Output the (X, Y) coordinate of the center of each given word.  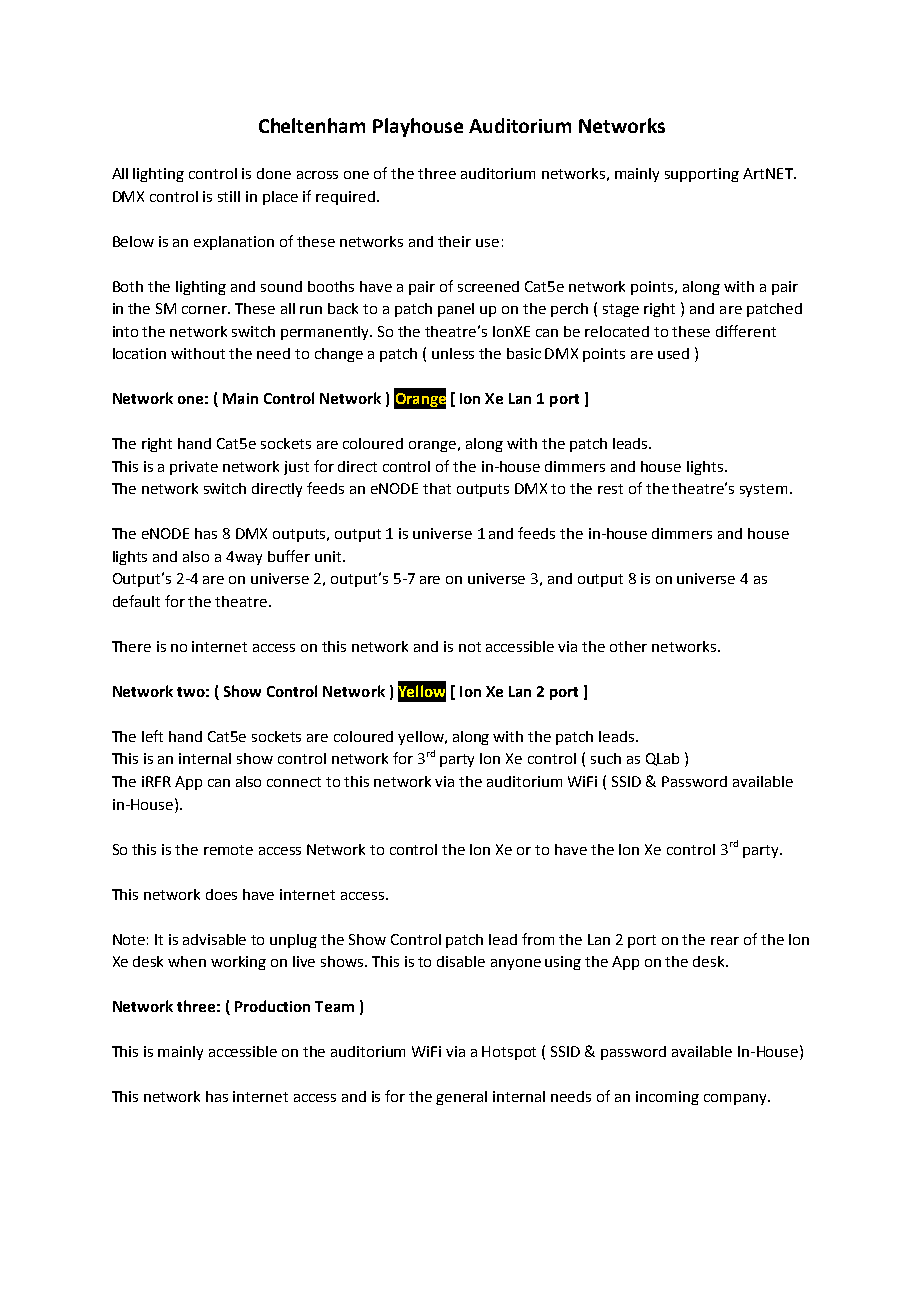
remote (228, 850)
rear (725, 941)
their (454, 241)
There (131, 646)
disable (461, 961)
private (194, 468)
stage (621, 310)
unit (329, 556)
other (628, 646)
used (673, 353)
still (229, 196)
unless (453, 353)
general (461, 1098)
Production (272, 1006)
